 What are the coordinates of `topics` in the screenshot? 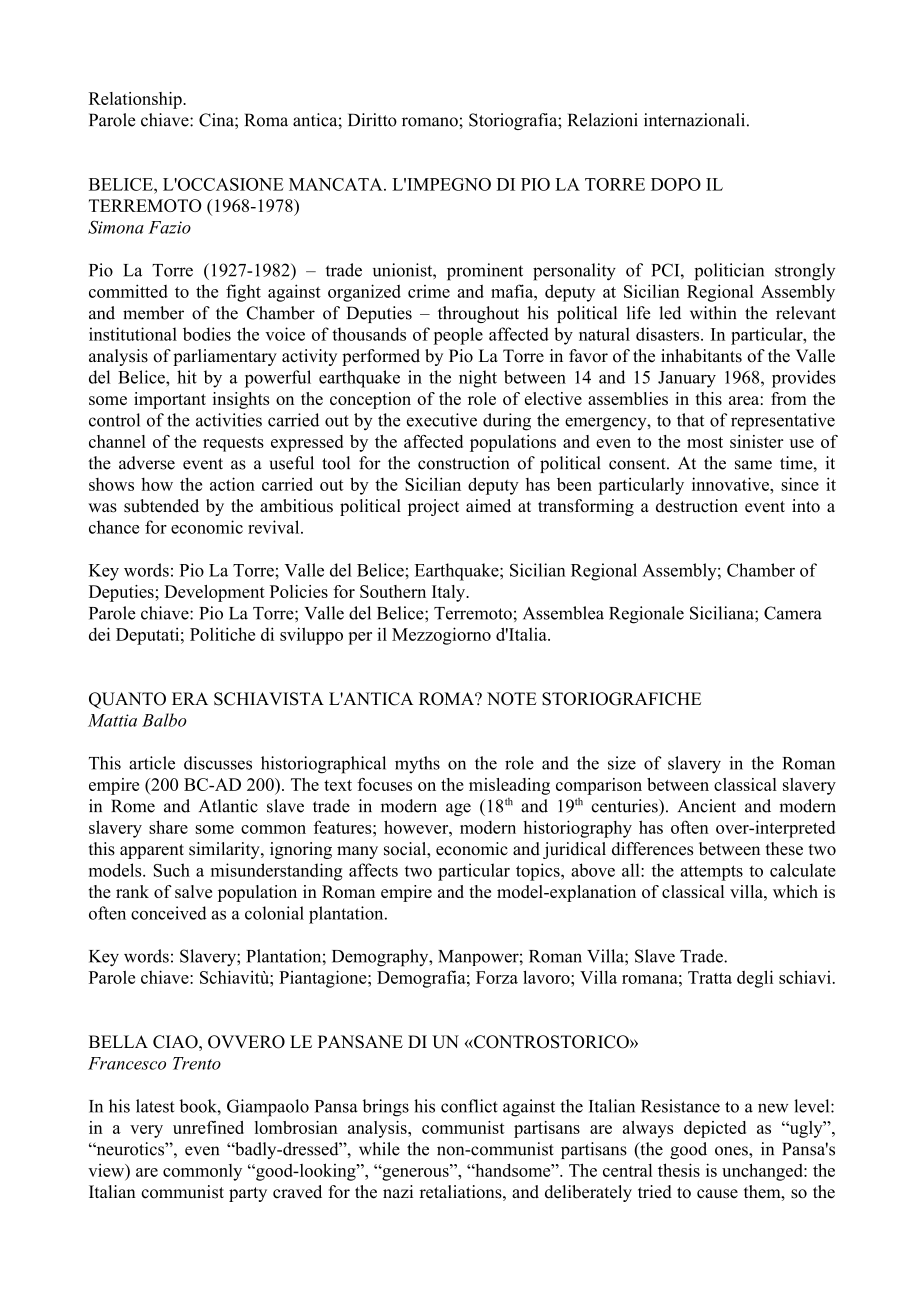 It's located at (539, 872).
